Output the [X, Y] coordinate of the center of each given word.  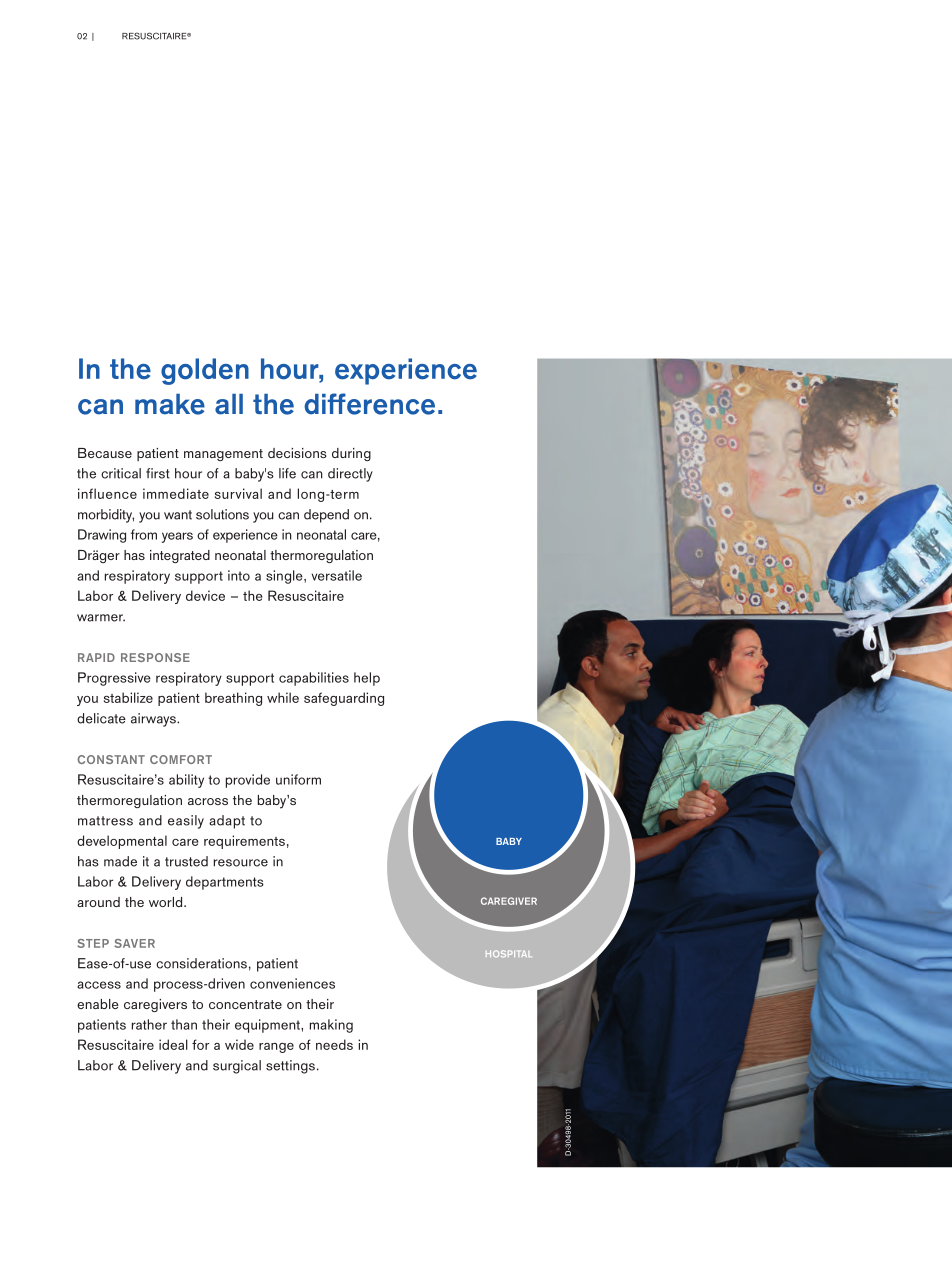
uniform [298, 779]
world [167, 902]
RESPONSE [155, 657]
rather [149, 1024]
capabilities [314, 679]
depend [326, 516]
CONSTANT [111, 759]
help [367, 679]
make [170, 404]
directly [350, 475]
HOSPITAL [508, 953]
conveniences [292, 983]
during [351, 454]
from [144, 534]
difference [369, 404]
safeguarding [344, 699]
